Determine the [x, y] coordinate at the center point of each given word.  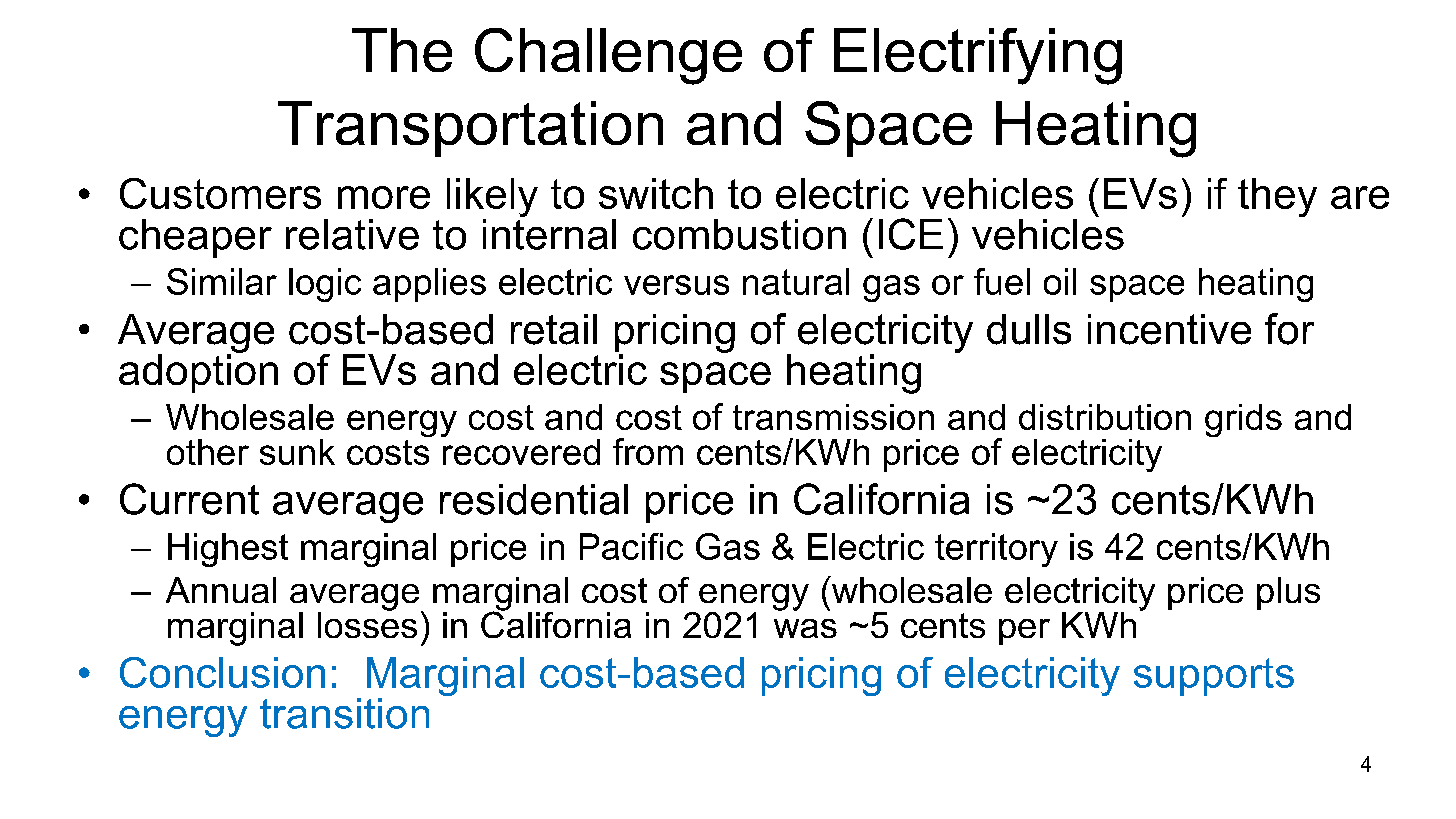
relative [352, 234]
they [1277, 197]
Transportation [470, 129]
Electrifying [978, 56]
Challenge [608, 56]
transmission [833, 417]
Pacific [631, 546]
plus [1288, 593]
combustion [739, 234]
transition [344, 713]
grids [1243, 420]
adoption [198, 372]
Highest [228, 550]
